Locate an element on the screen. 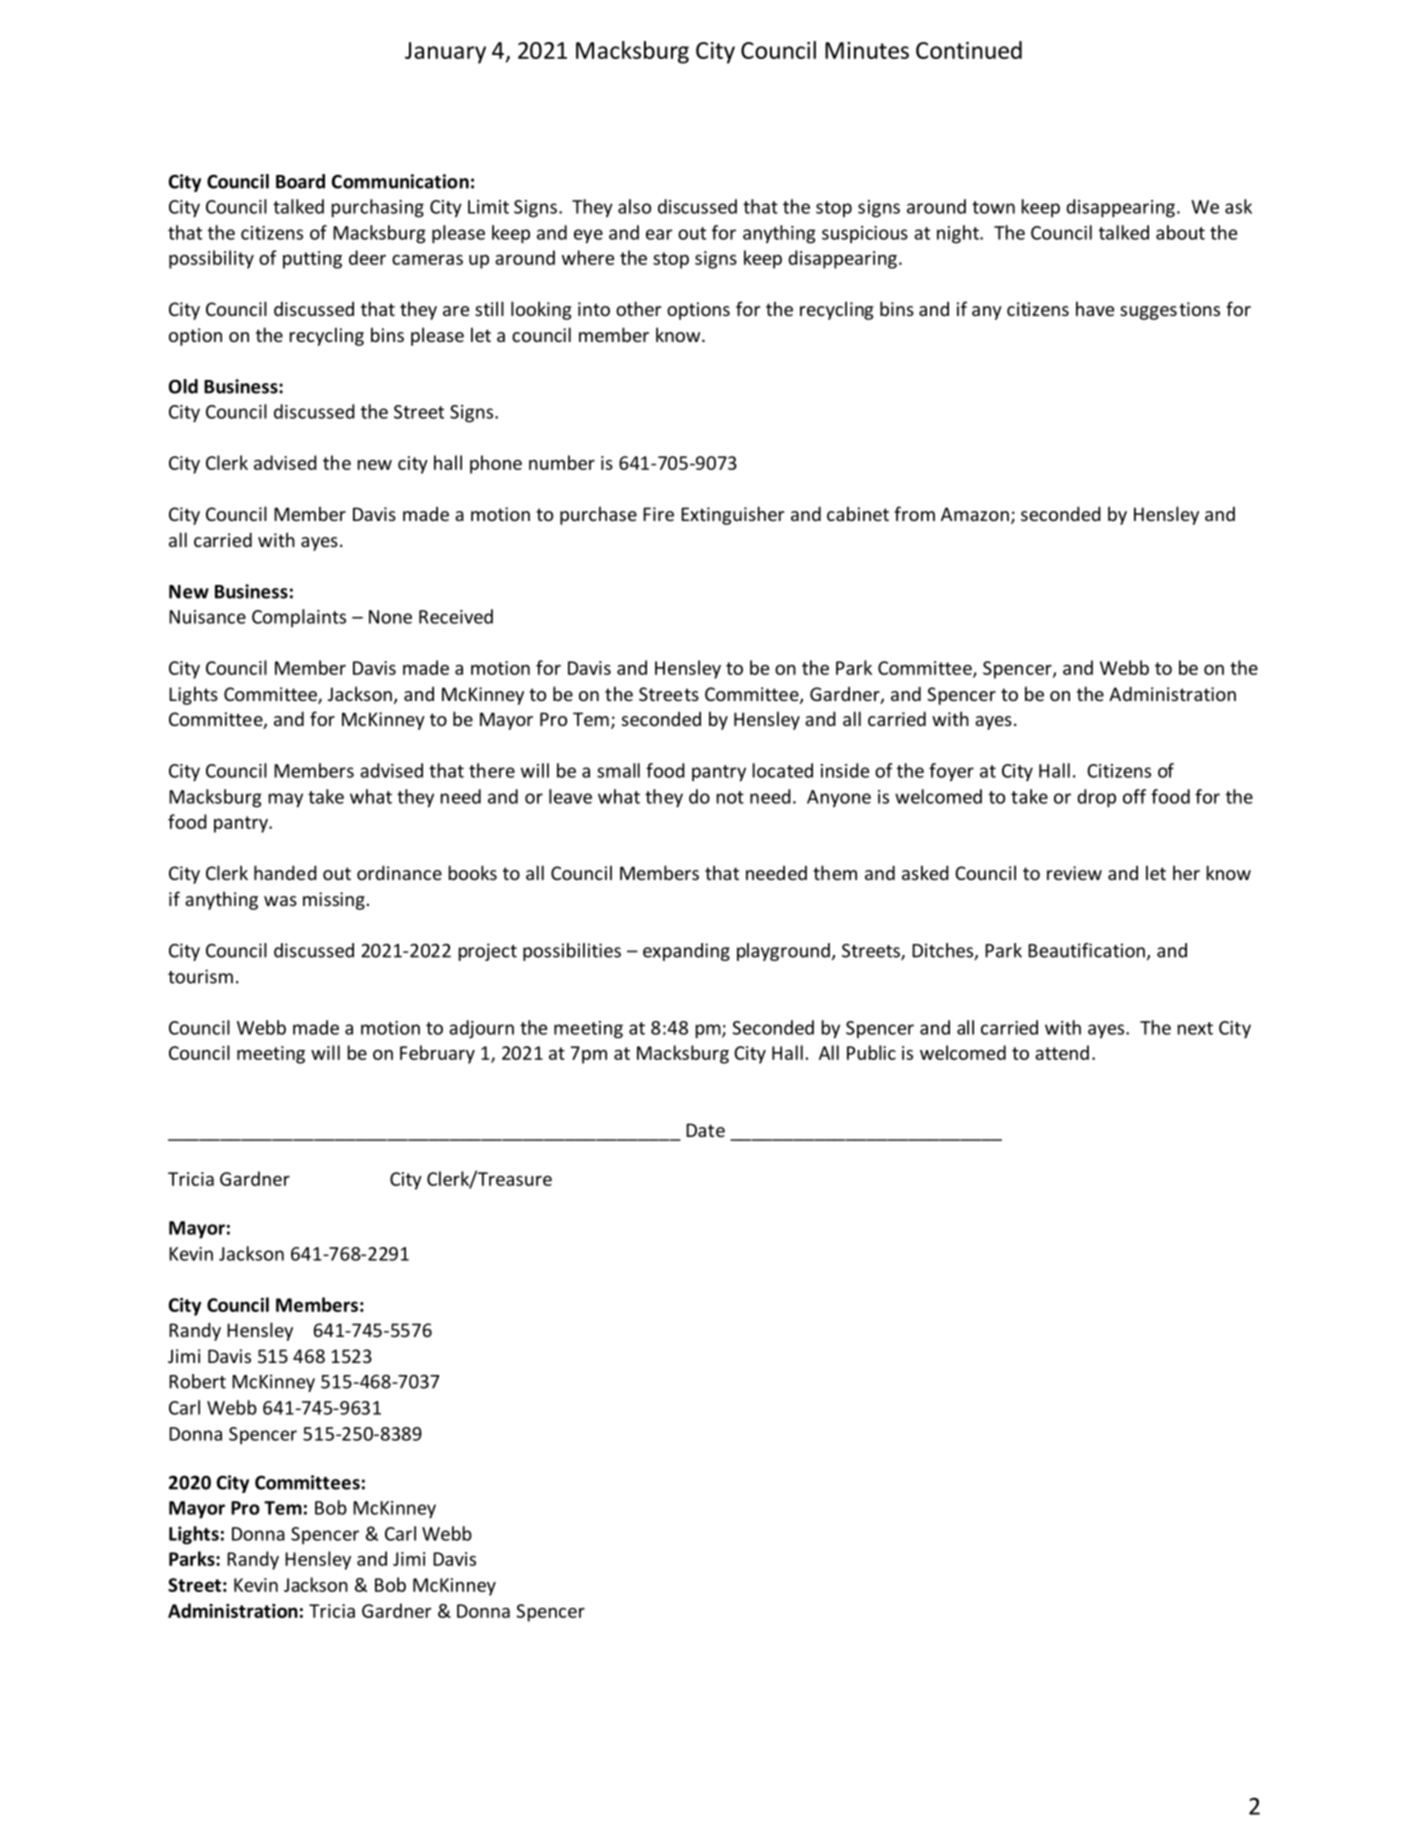 The width and height of the screenshot is (1428, 1848). Board is located at coordinates (300, 181).
